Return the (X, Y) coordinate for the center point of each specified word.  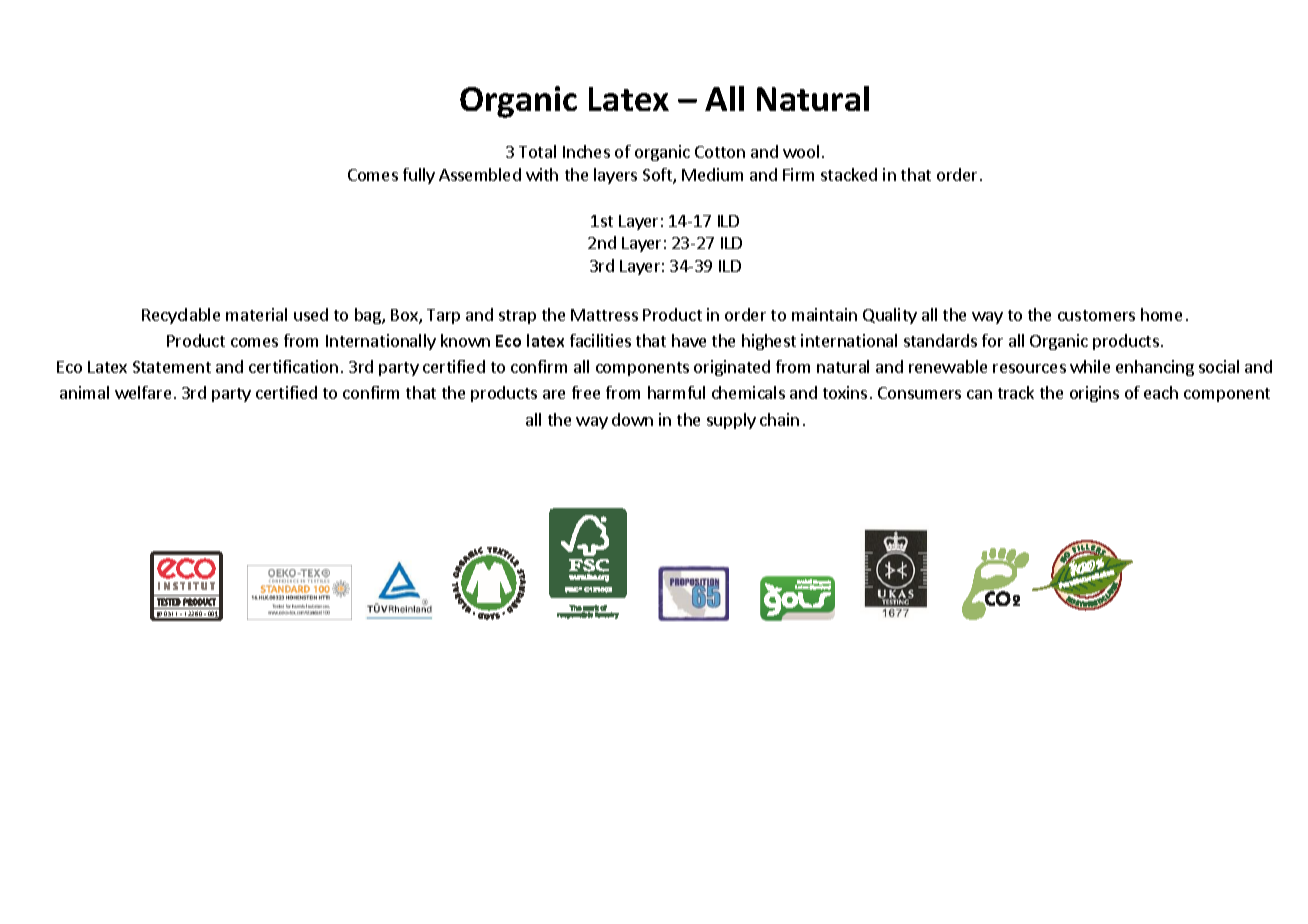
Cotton (720, 152)
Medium (712, 174)
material (256, 314)
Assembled (480, 174)
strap (517, 317)
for (992, 340)
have (689, 340)
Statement (172, 367)
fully (419, 176)
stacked (849, 174)
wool (801, 151)
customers (1096, 315)
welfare (143, 392)
